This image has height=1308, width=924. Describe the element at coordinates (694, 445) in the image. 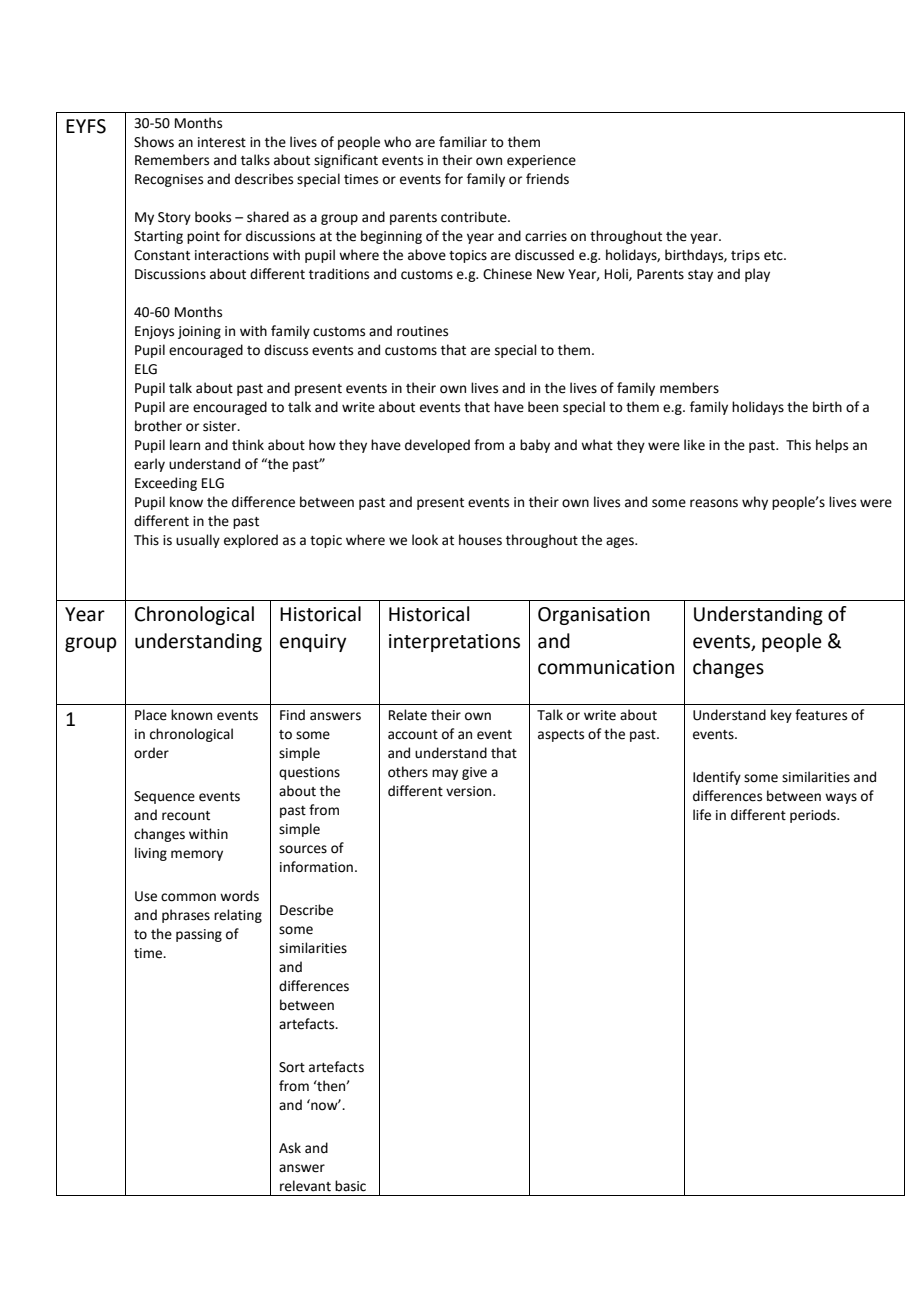

I see `like` at that location.
